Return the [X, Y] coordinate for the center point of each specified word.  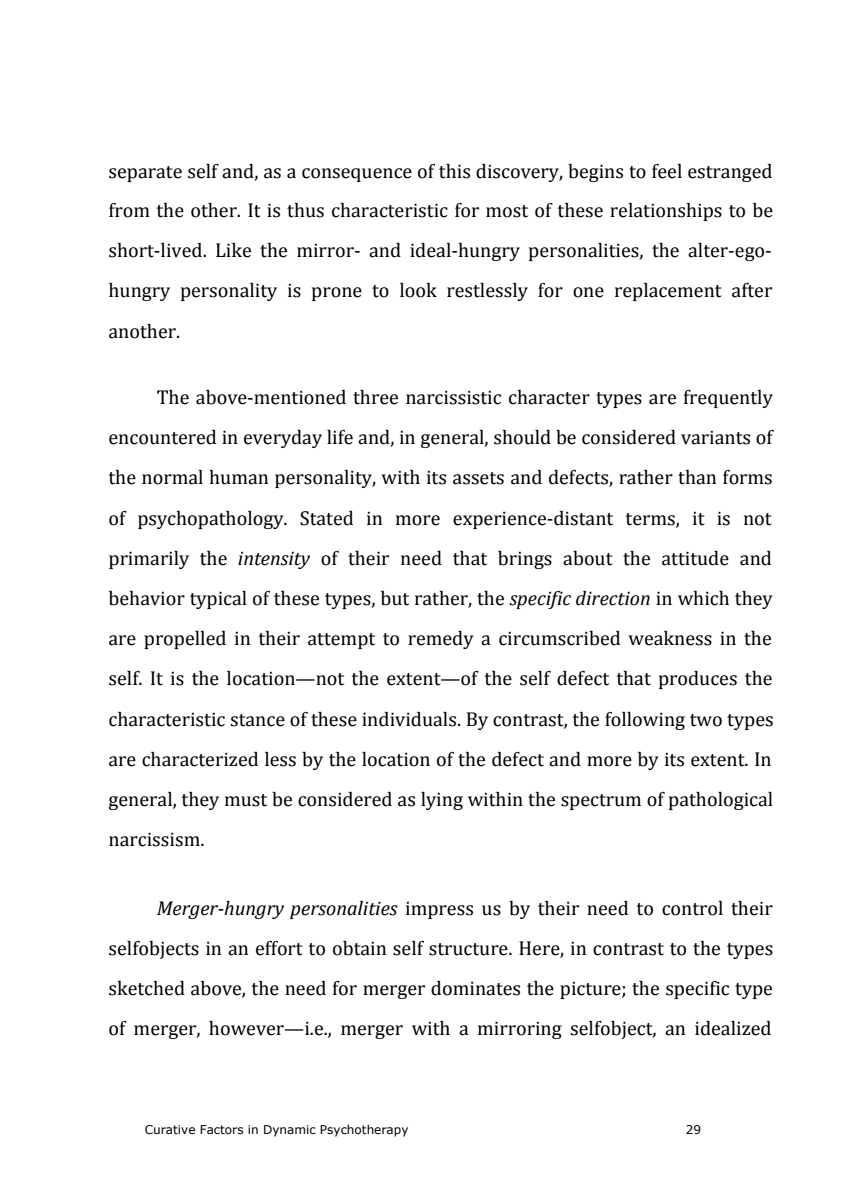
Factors [221, 1129]
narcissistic [453, 397]
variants [715, 437]
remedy [441, 640]
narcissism [155, 839]
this [454, 171]
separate [145, 174]
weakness [670, 638]
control [692, 908]
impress [439, 910]
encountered [162, 437]
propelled [185, 640]
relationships [666, 212]
